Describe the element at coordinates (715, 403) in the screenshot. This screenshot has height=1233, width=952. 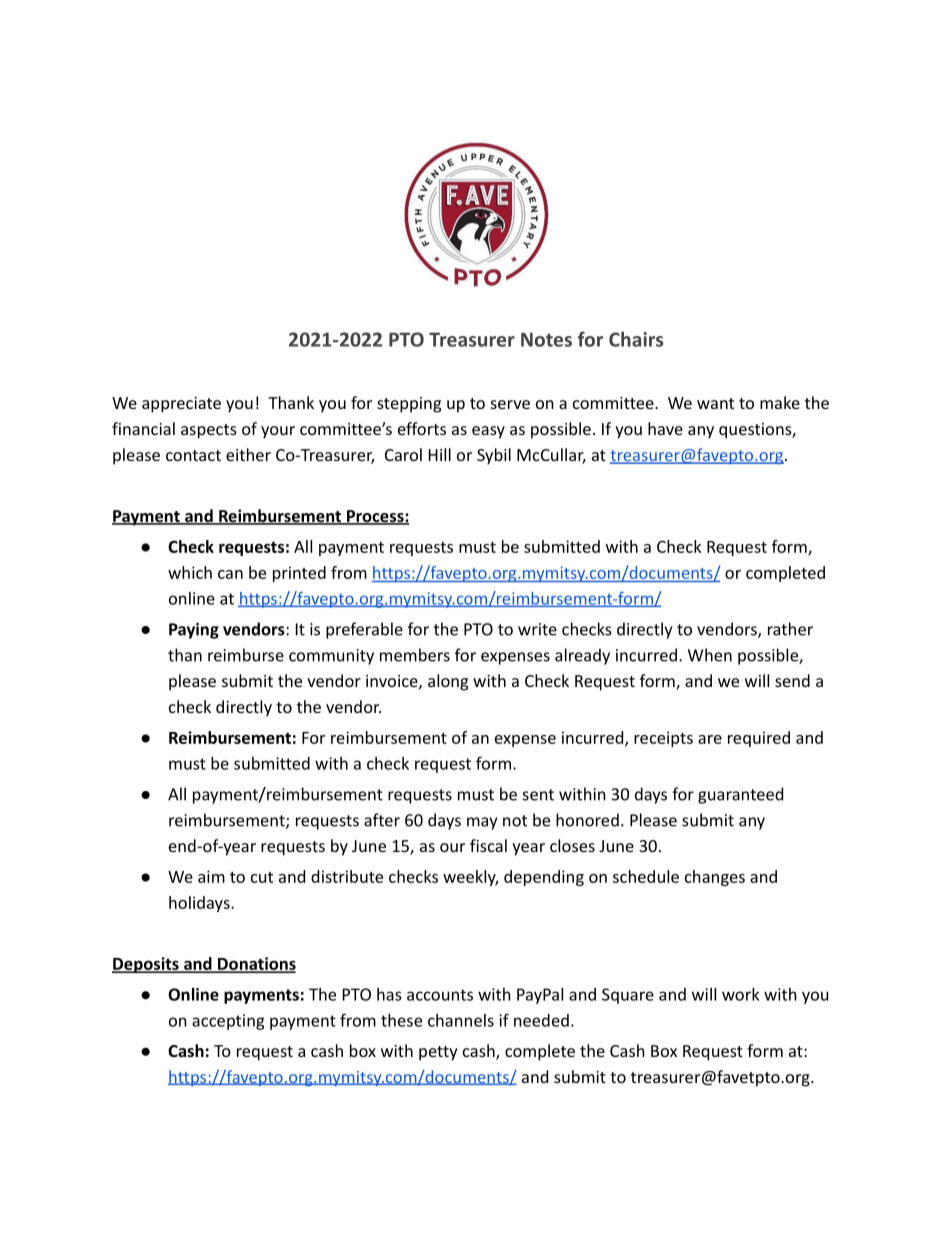
I see `want` at that location.
